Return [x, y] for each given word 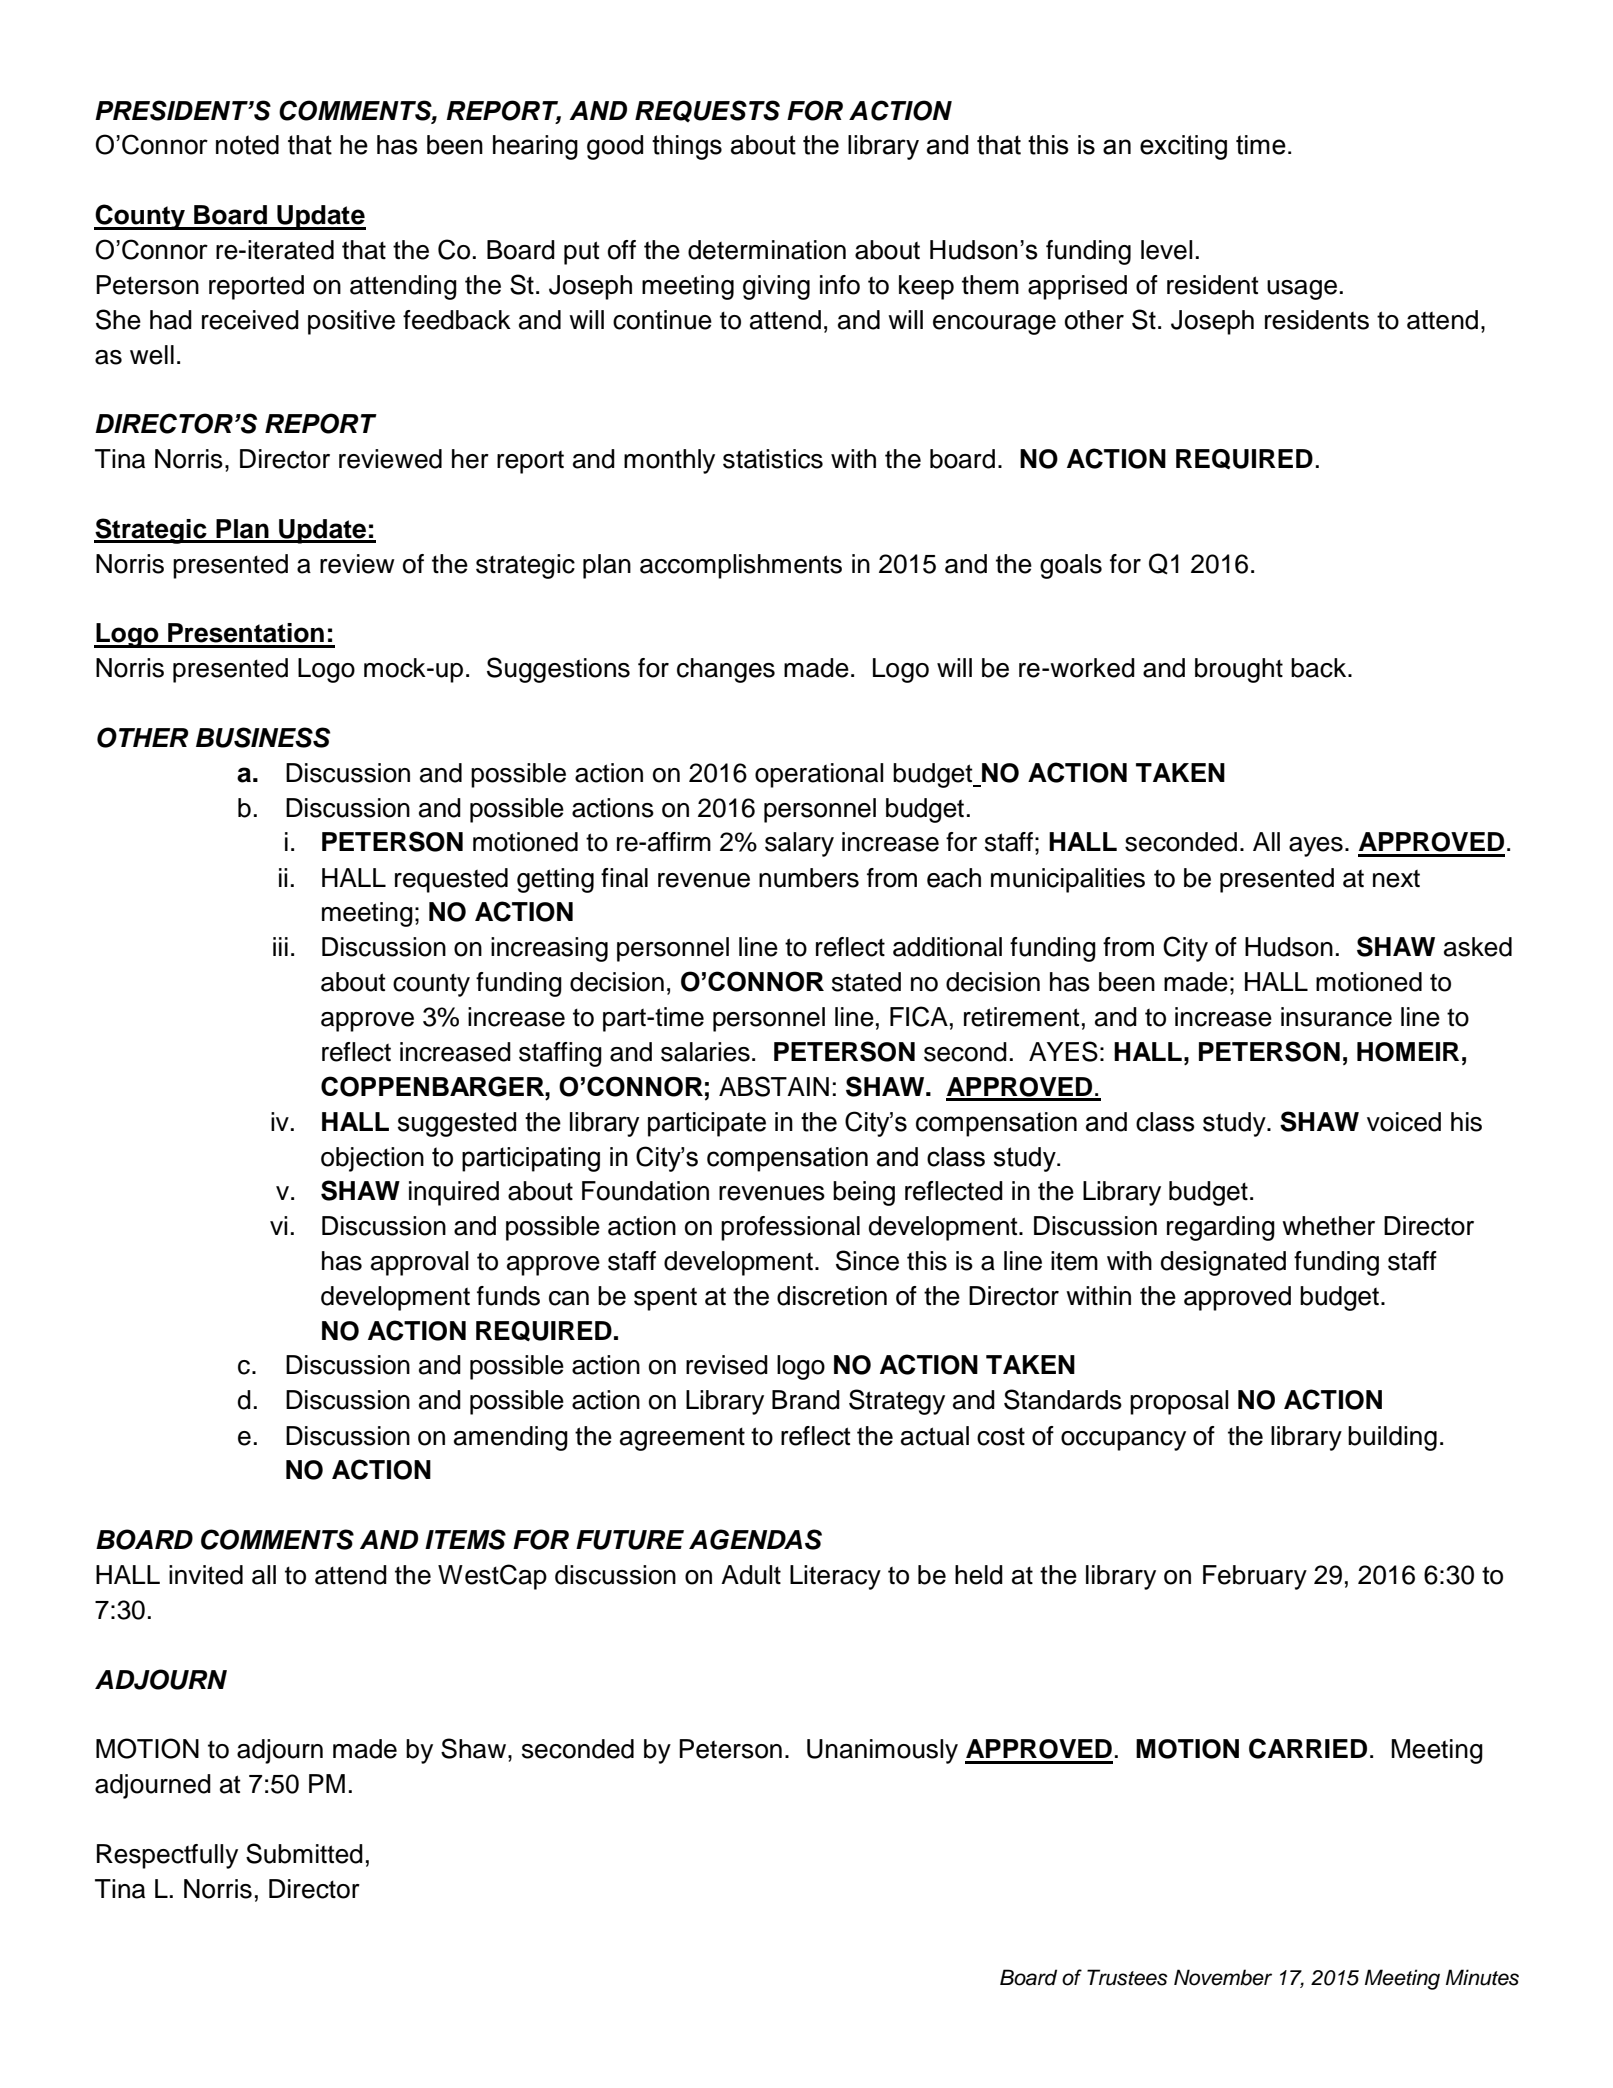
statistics [773, 459]
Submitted [304, 1853]
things [687, 147]
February [1255, 1577]
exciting [1183, 147]
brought [1239, 670]
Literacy [835, 1577]
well [152, 355]
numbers [809, 878]
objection [372, 1159]
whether [1328, 1226]
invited [206, 1575]
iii [280, 946]
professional [790, 1228]
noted [247, 145]
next [1396, 879]
